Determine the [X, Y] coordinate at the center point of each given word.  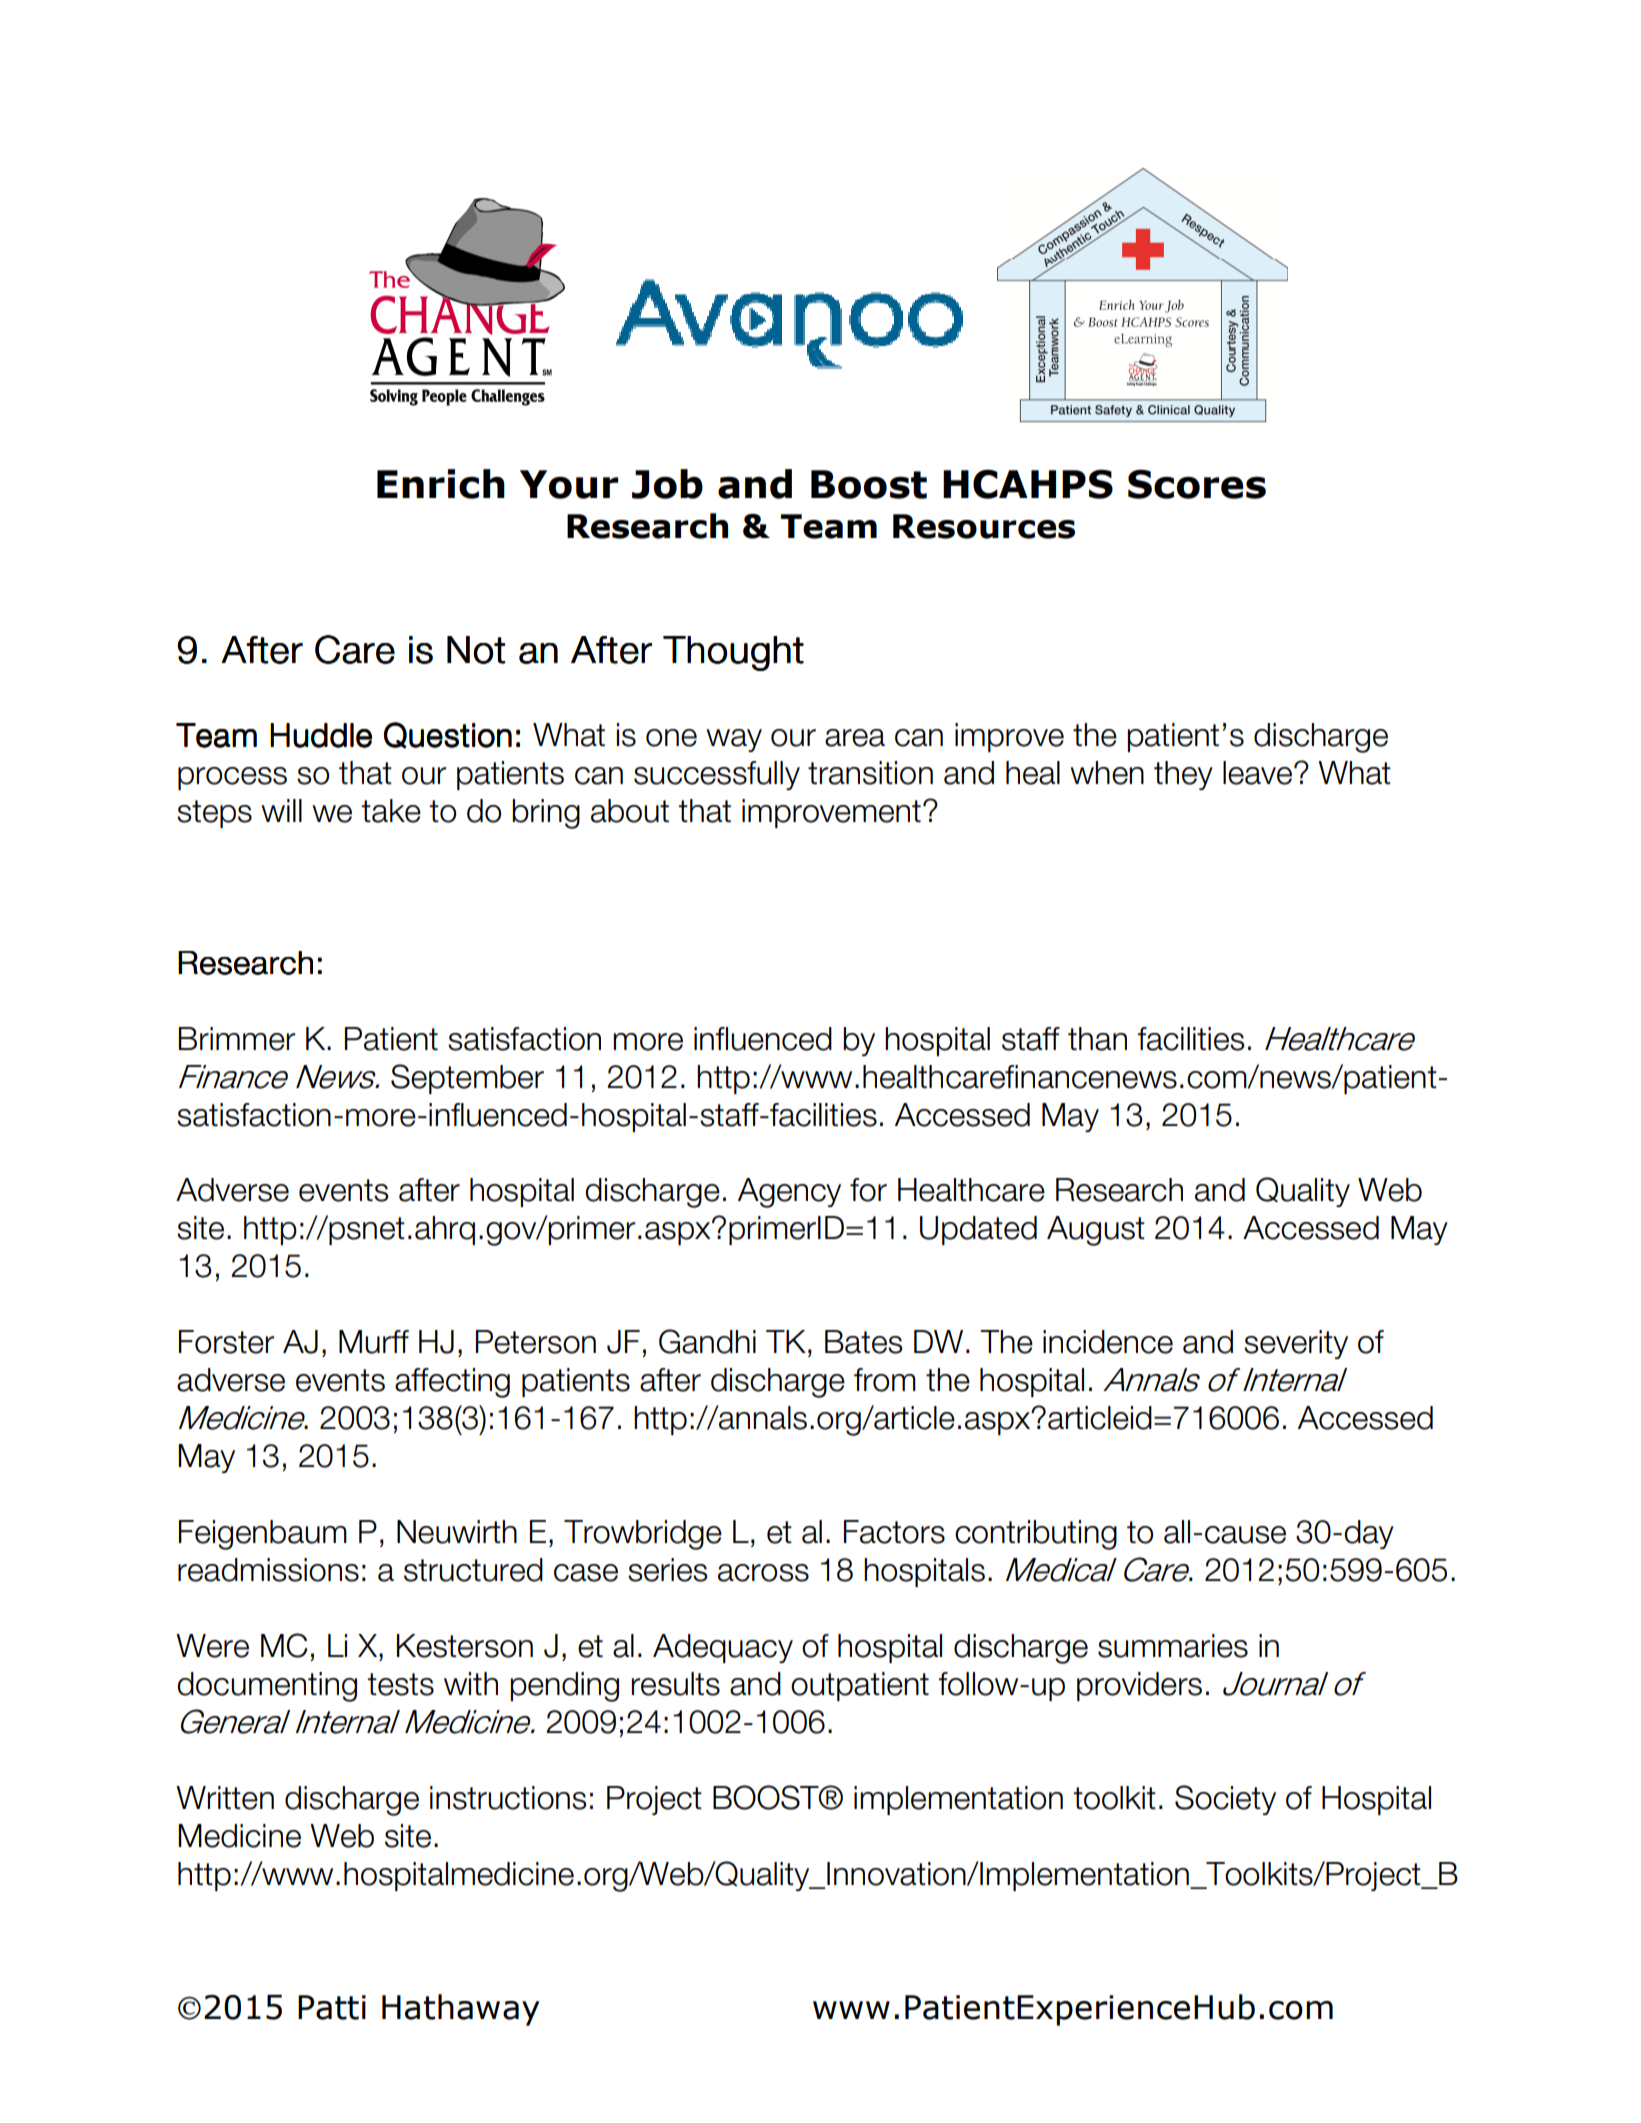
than [1097, 1039]
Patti [332, 2007]
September [467, 1079]
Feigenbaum [263, 1535]
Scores [1197, 484]
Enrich [441, 484]
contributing [1036, 1535]
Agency [789, 1193]
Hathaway [461, 2010]
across [763, 1573]
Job [667, 484]
